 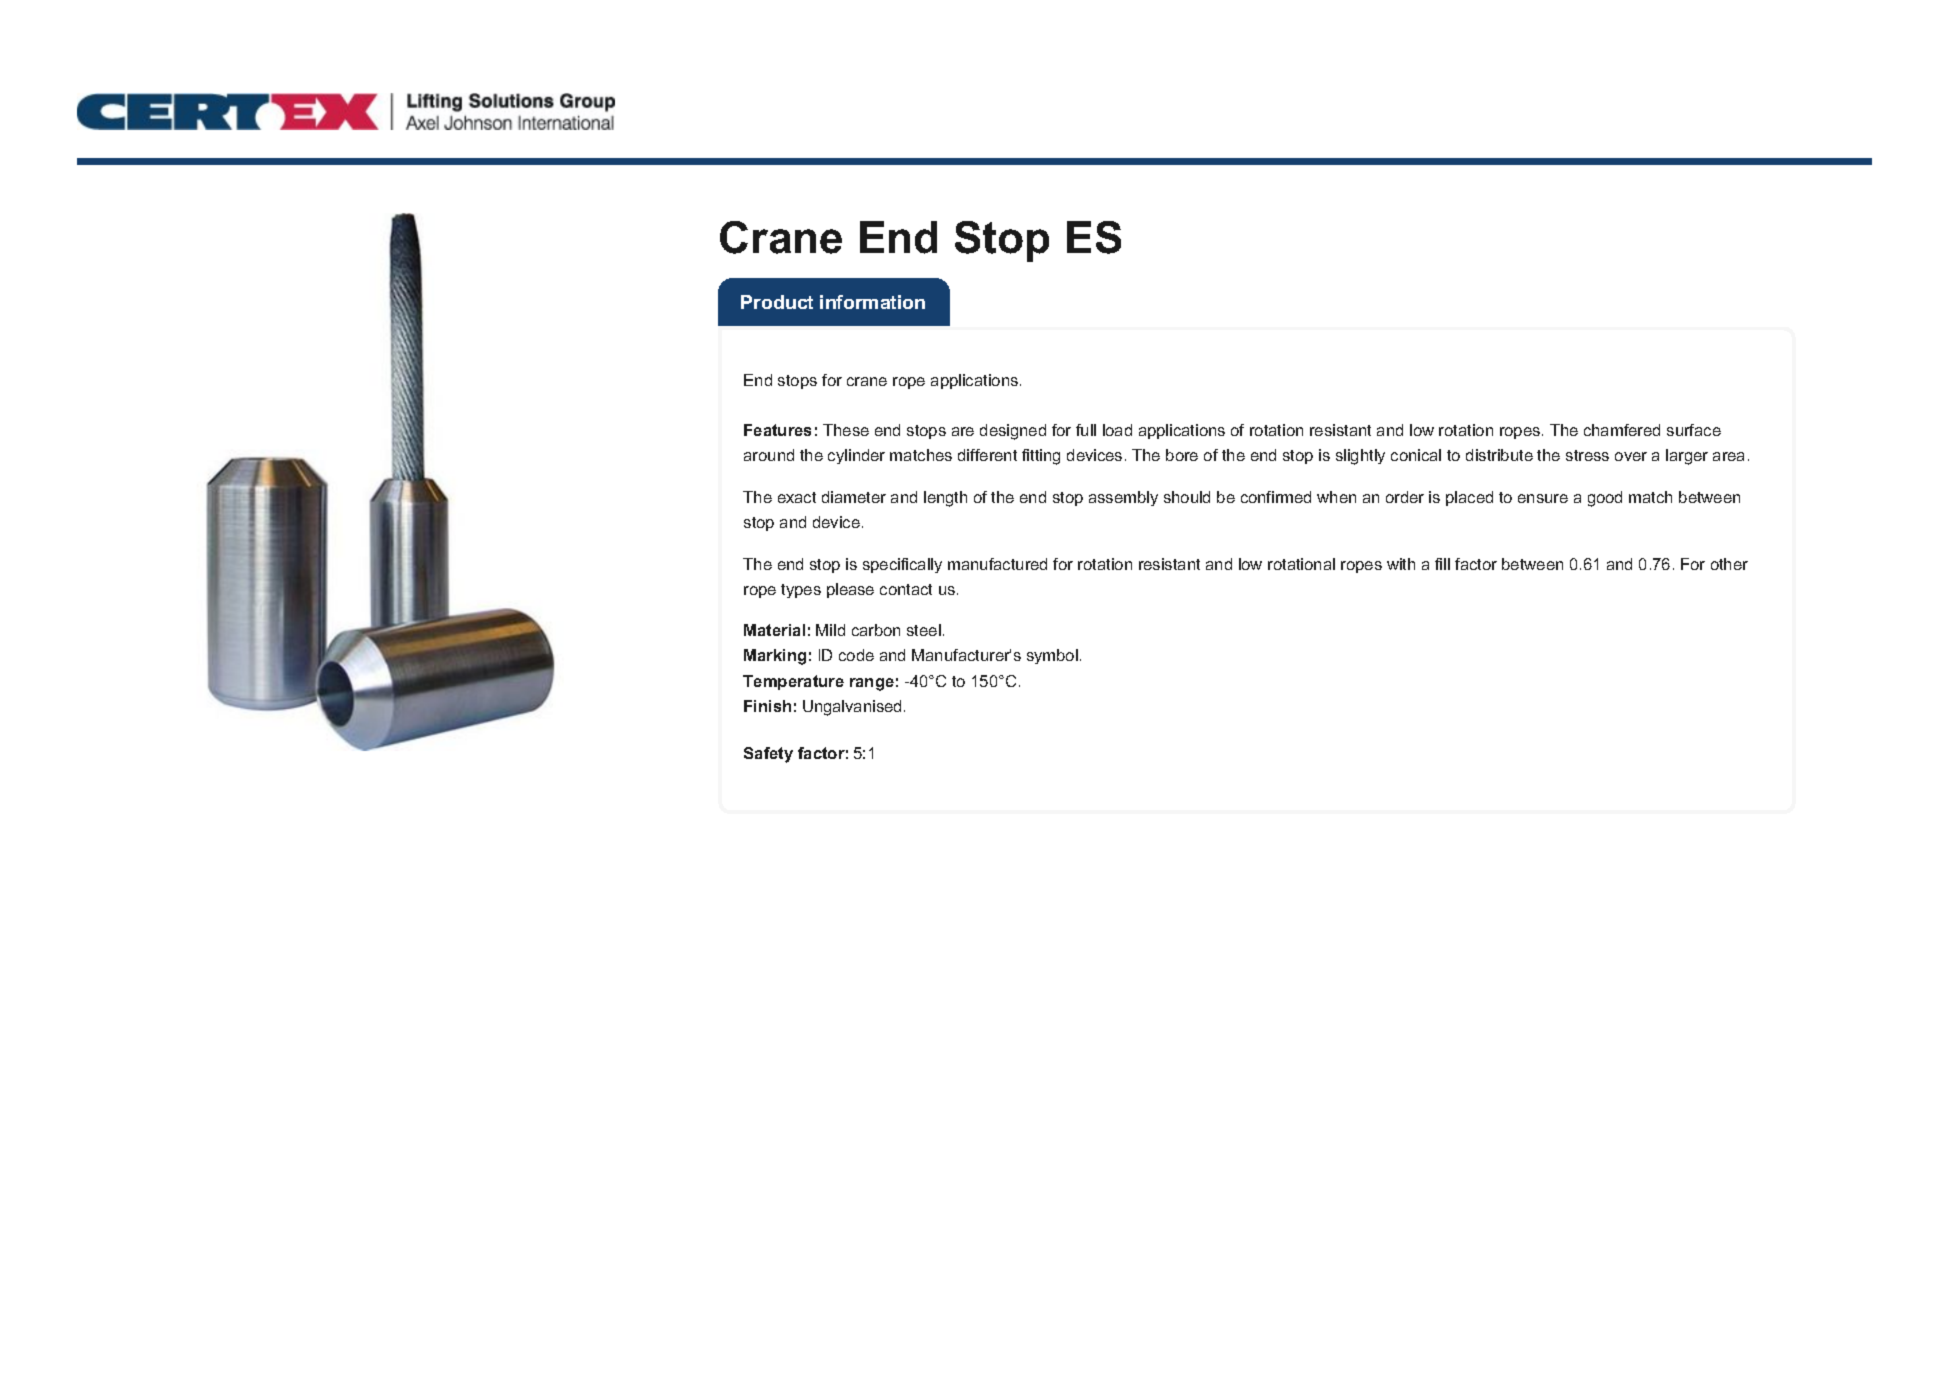 I want to click on Safety, so click(x=768, y=755).
